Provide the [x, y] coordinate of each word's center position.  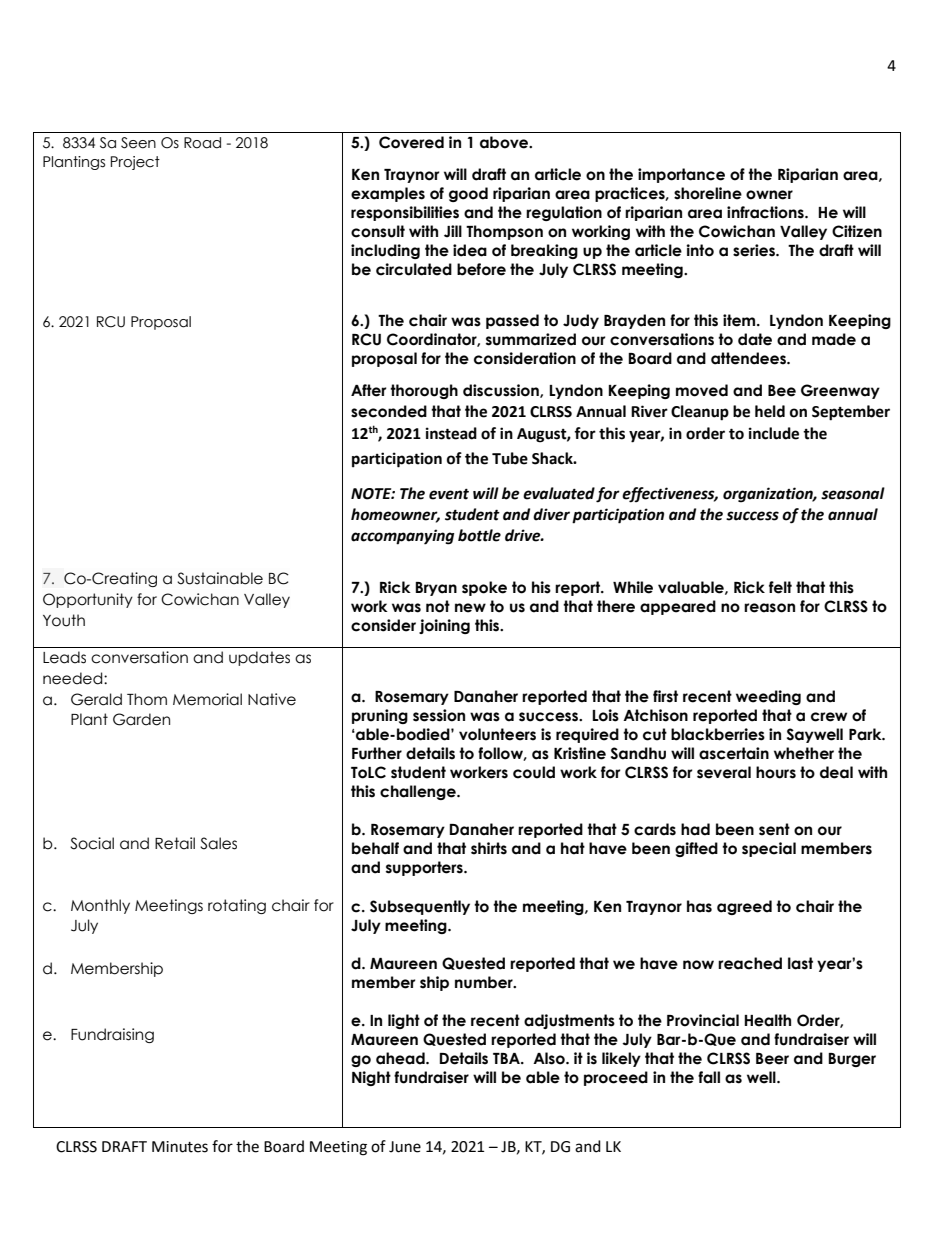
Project [135, 163]
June [405, 1147]
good [468, 194]
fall [709, 1077]
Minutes [180, 1147]
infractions [766, 212]
